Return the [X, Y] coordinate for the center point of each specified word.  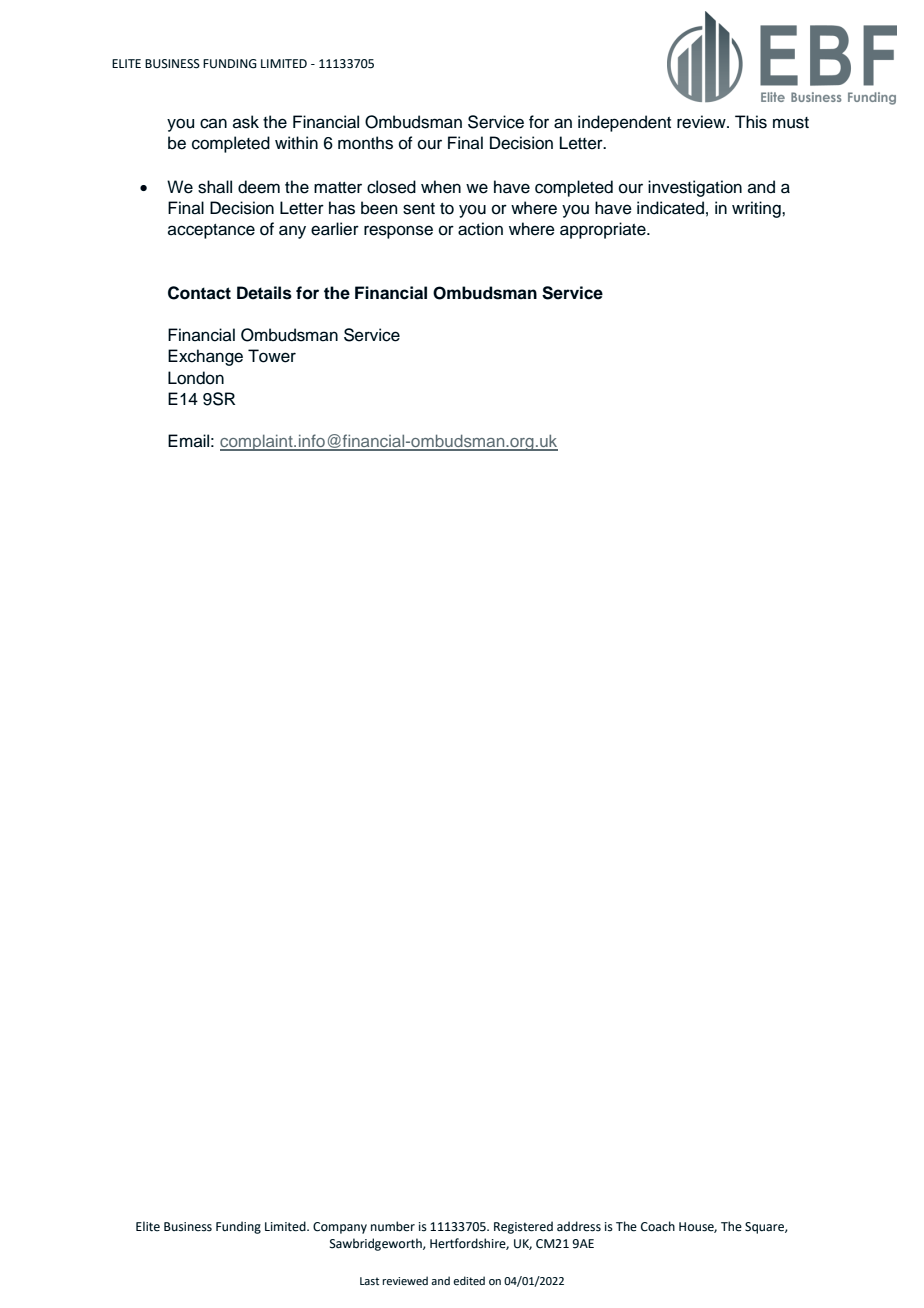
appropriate [604, 230]
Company [340, 1228]
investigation [695, 188]
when [441, 187]
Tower [272, 356]
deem [259, 187]
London [196, 378]
